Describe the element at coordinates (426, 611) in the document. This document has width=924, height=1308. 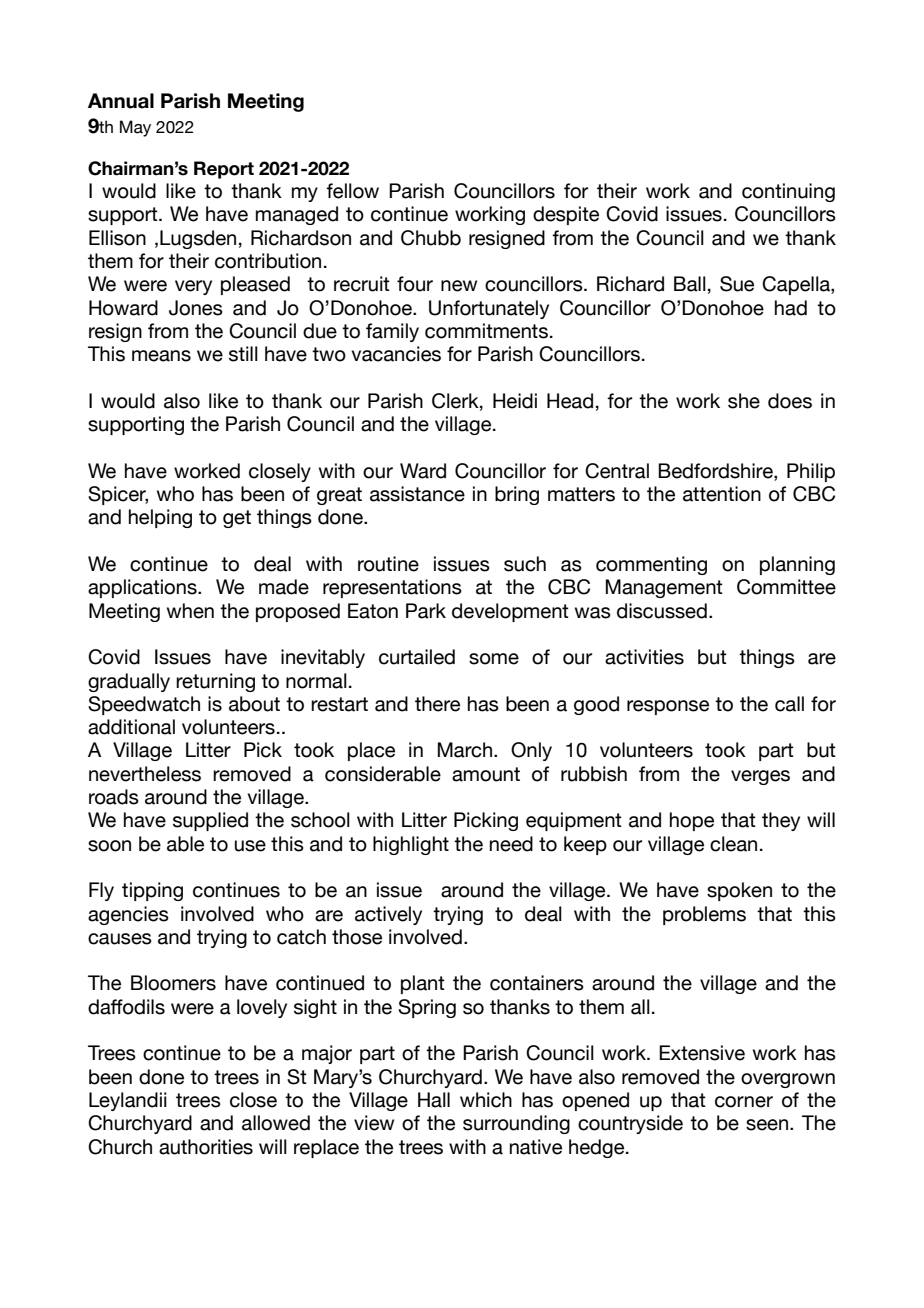
I see `Park` at that location.
